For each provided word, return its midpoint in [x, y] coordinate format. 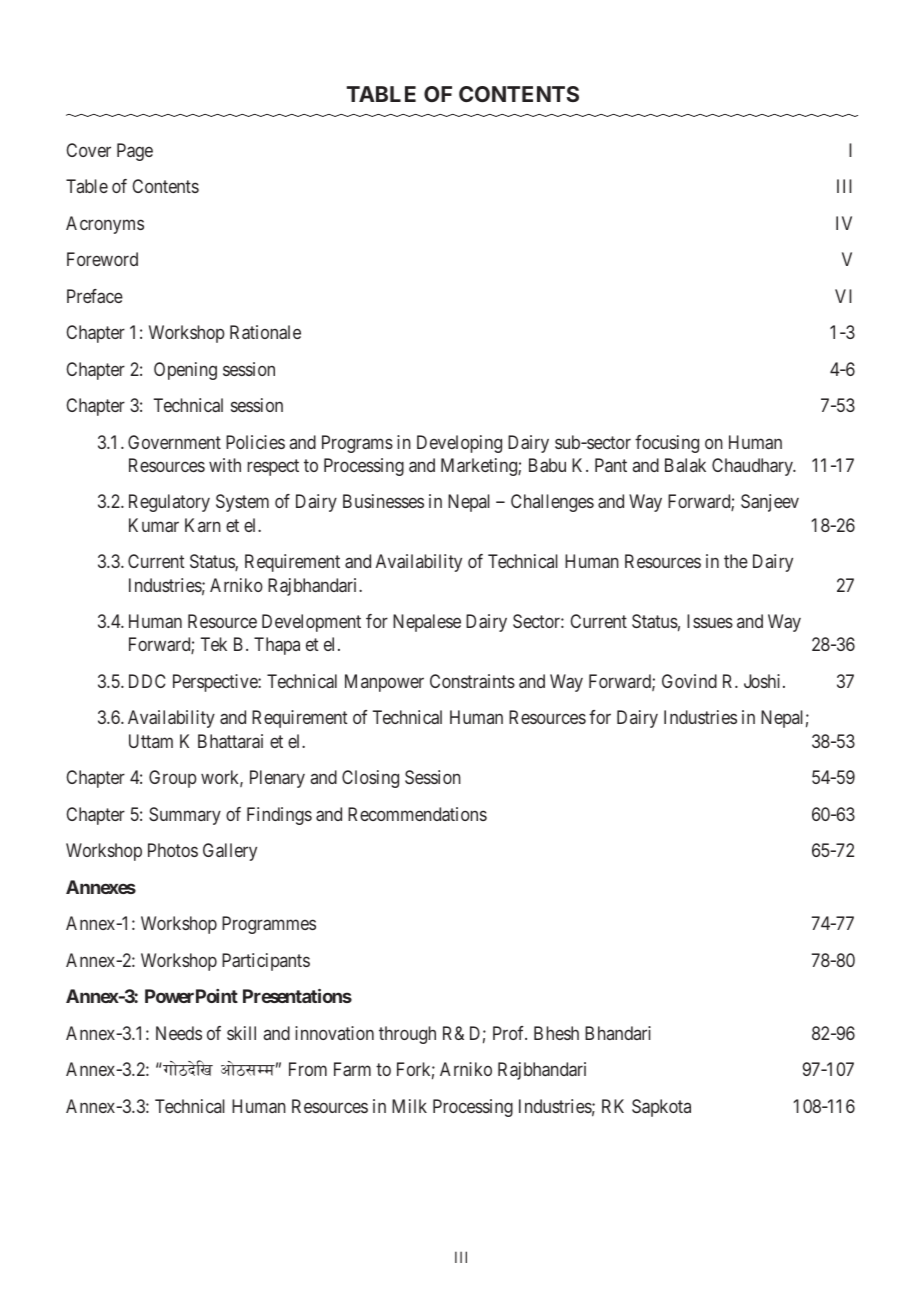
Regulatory [169, 503]
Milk [409, 1106]
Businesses [383, 501]
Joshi [764, 681]
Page [135, 152]
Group [173, 779]
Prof [510, 1033]
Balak [685, 465]
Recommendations [417, 814]
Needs [179, 1033]
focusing [667, 444]
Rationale [265, 332]
